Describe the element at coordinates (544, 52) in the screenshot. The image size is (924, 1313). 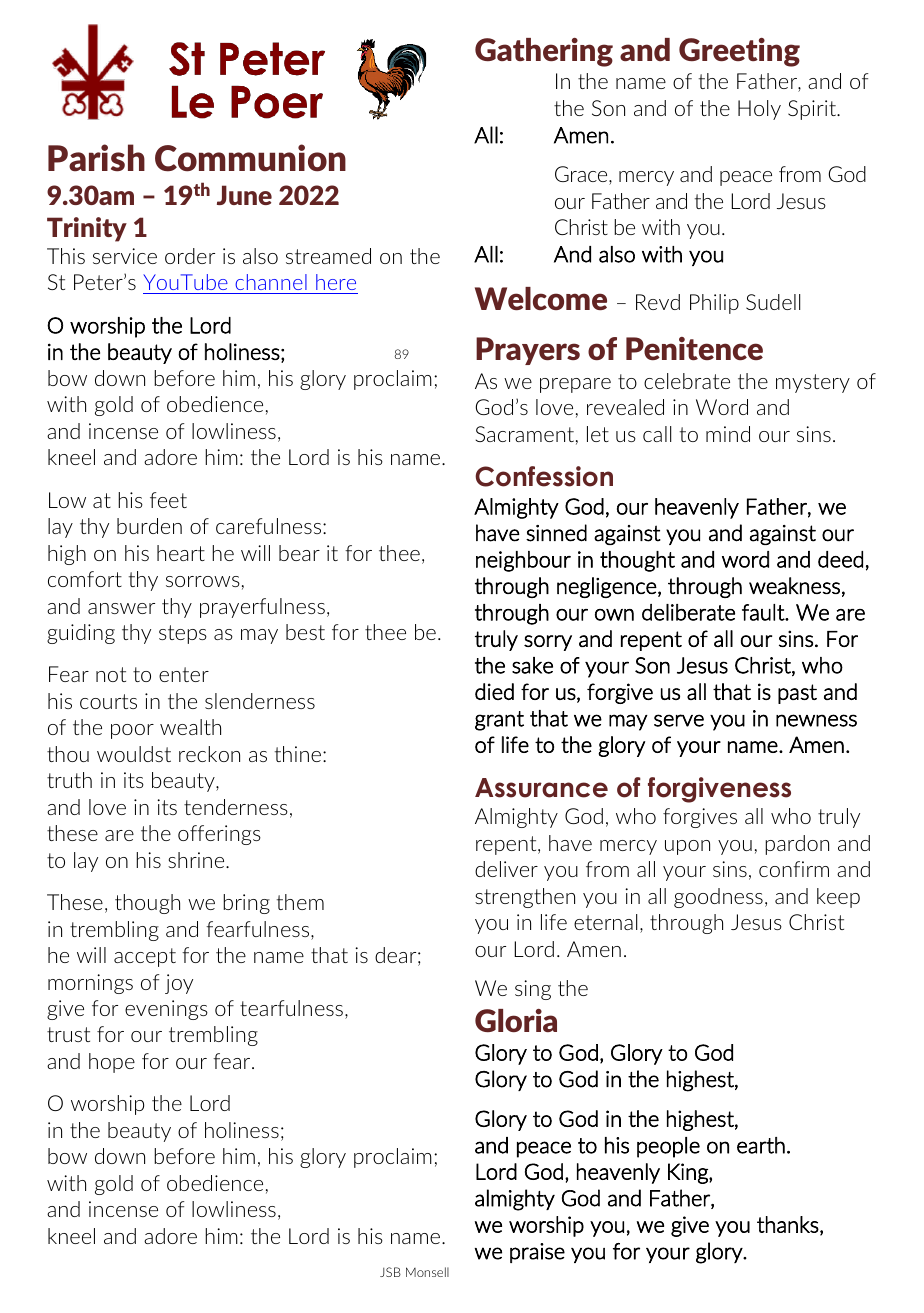
I see `Gathering` at that location.
